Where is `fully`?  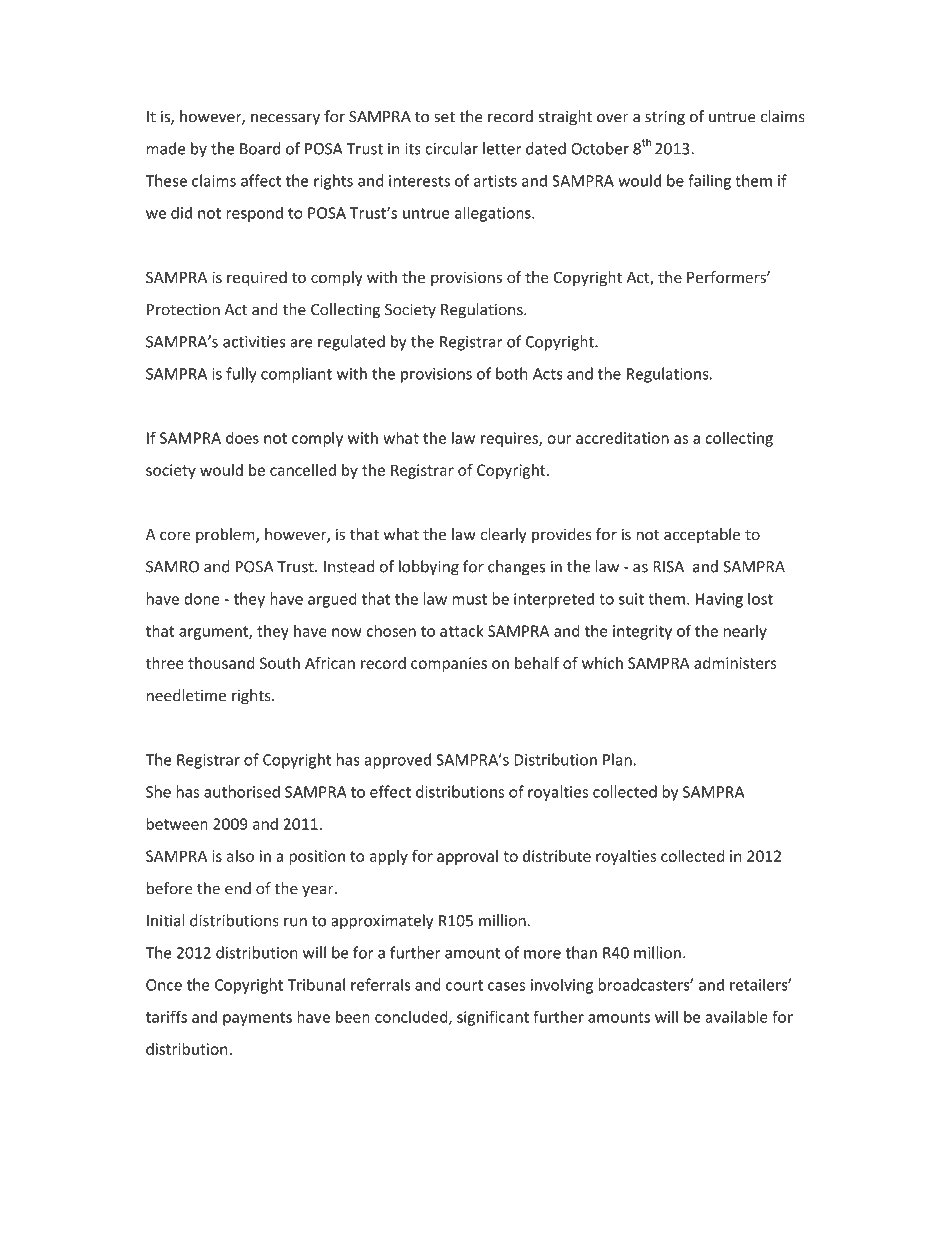
fully is located at coordinates (241, 375).
